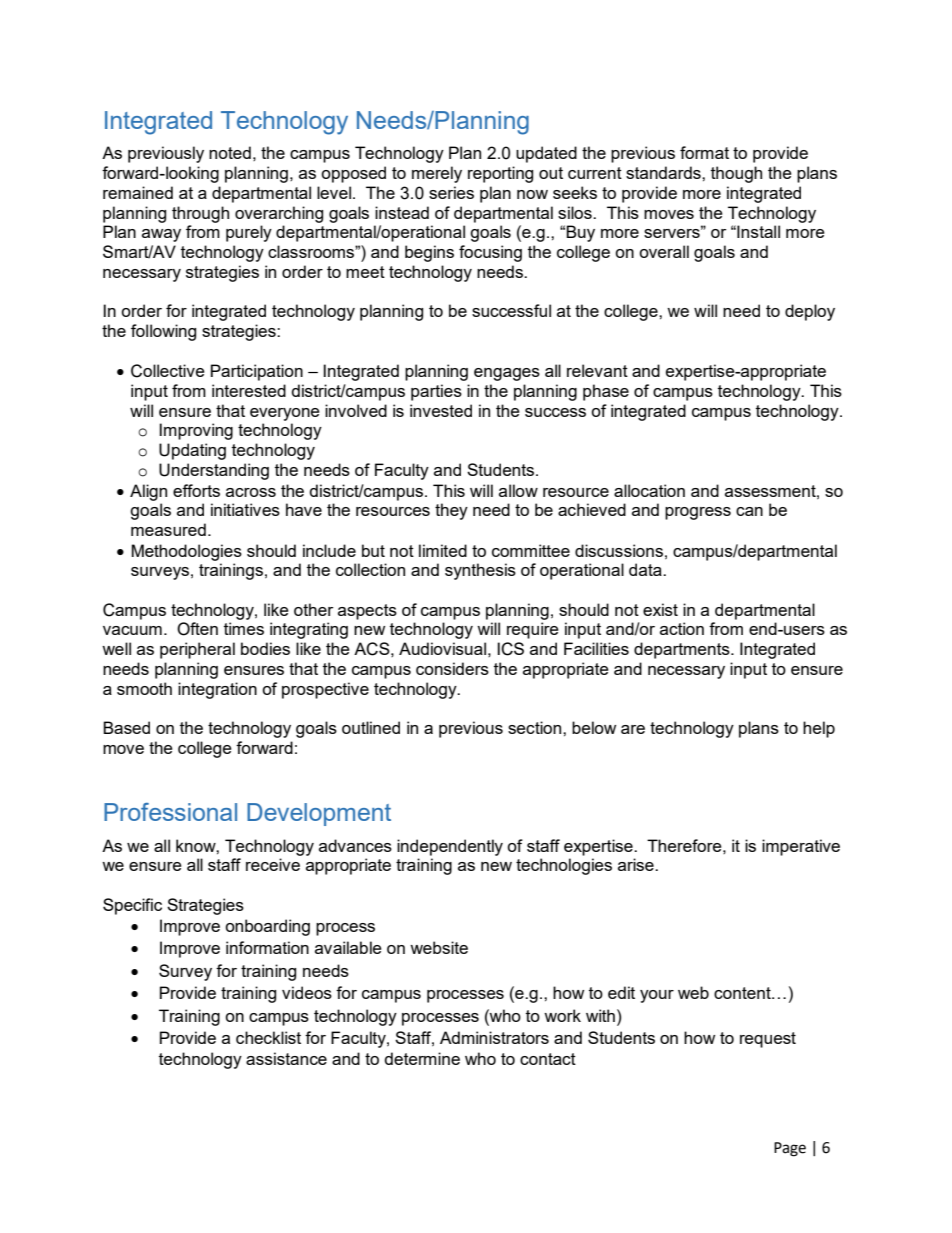 Image resolution: width=952 pixels, height=1233 pixels. I want to click on though, so click(736, 174).
